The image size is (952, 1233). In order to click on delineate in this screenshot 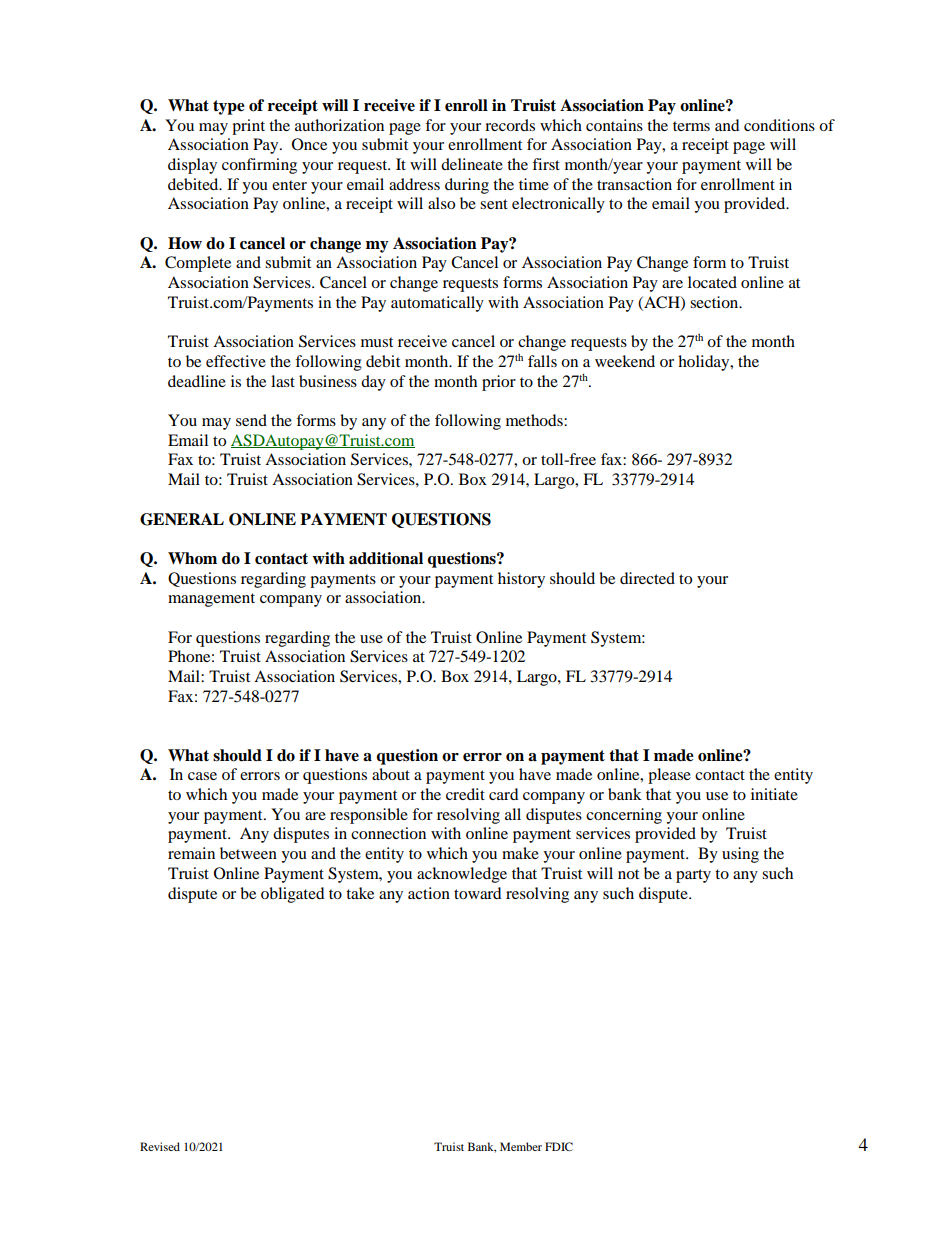, I will do `click(472, 164)`.
